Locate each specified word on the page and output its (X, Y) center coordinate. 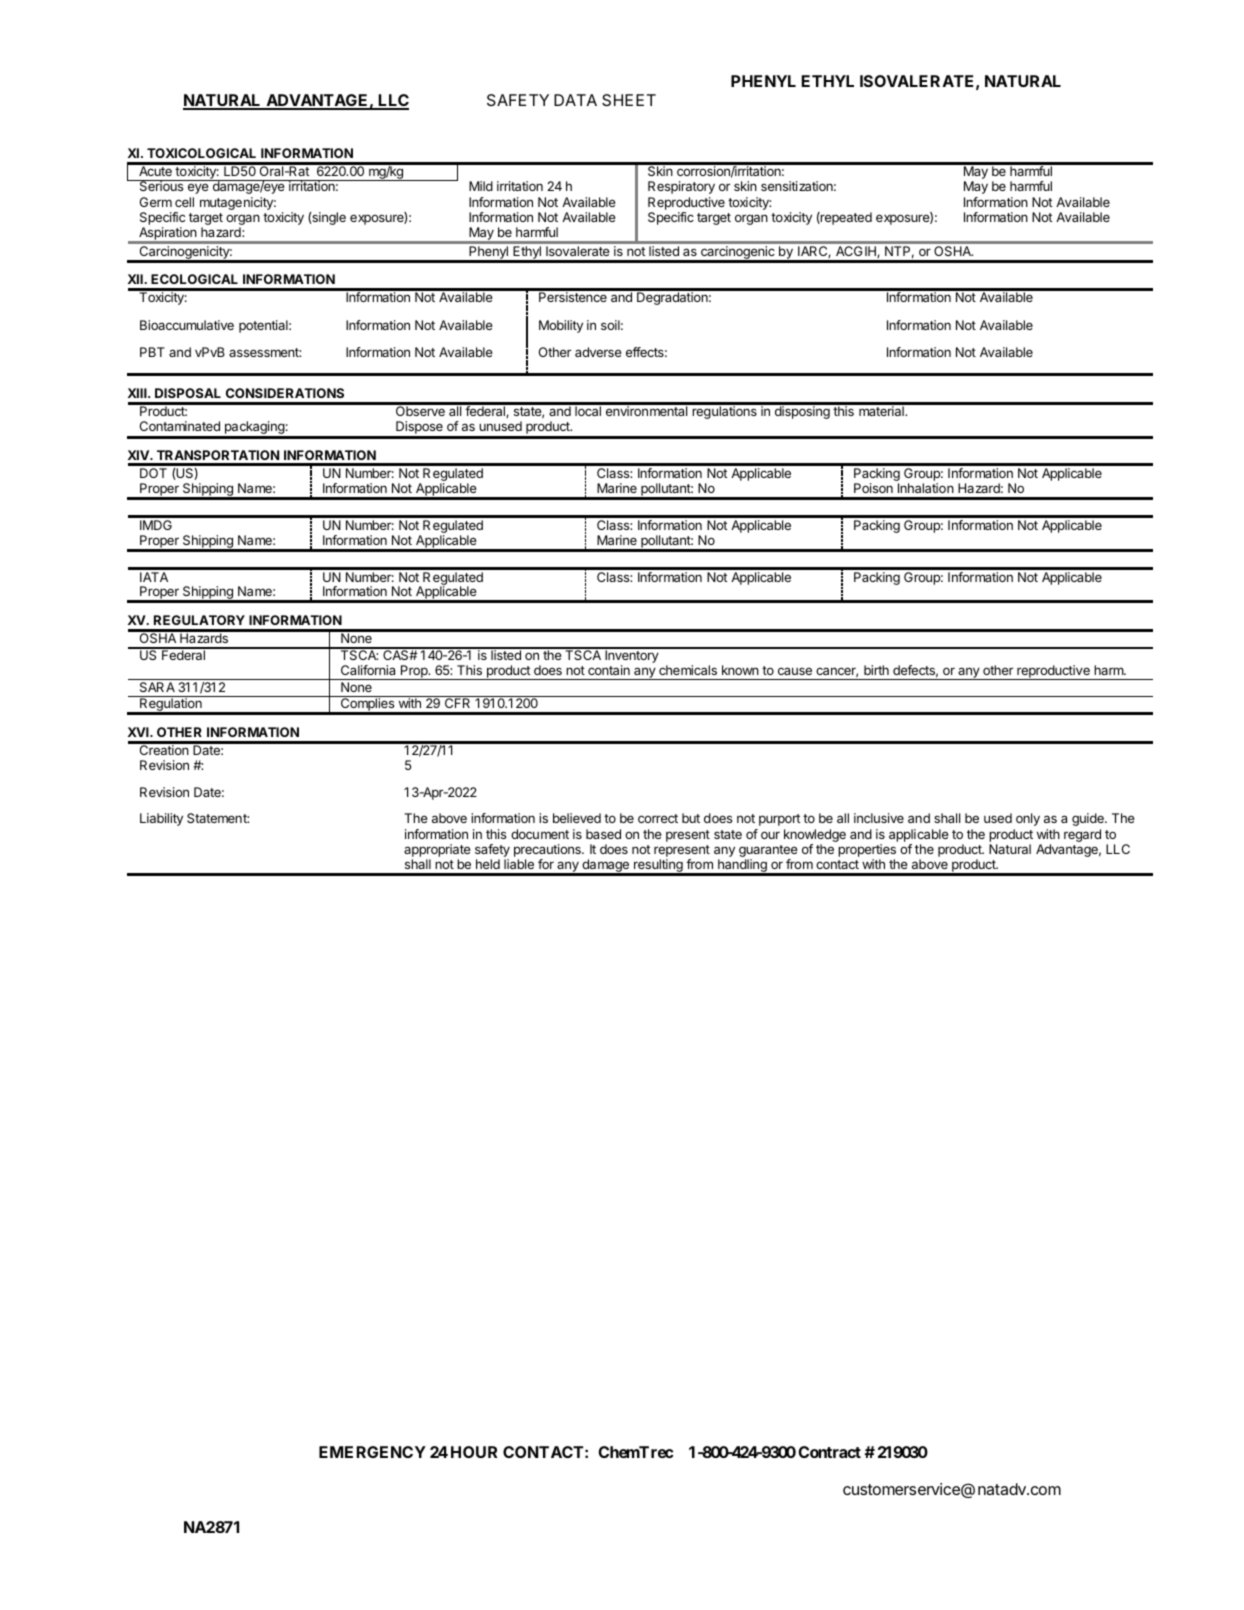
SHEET (629, 100)
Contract (829, 1452)
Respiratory (681, 187)
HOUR (474, 1452)
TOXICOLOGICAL (201, 153)
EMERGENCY (372, 1452)
